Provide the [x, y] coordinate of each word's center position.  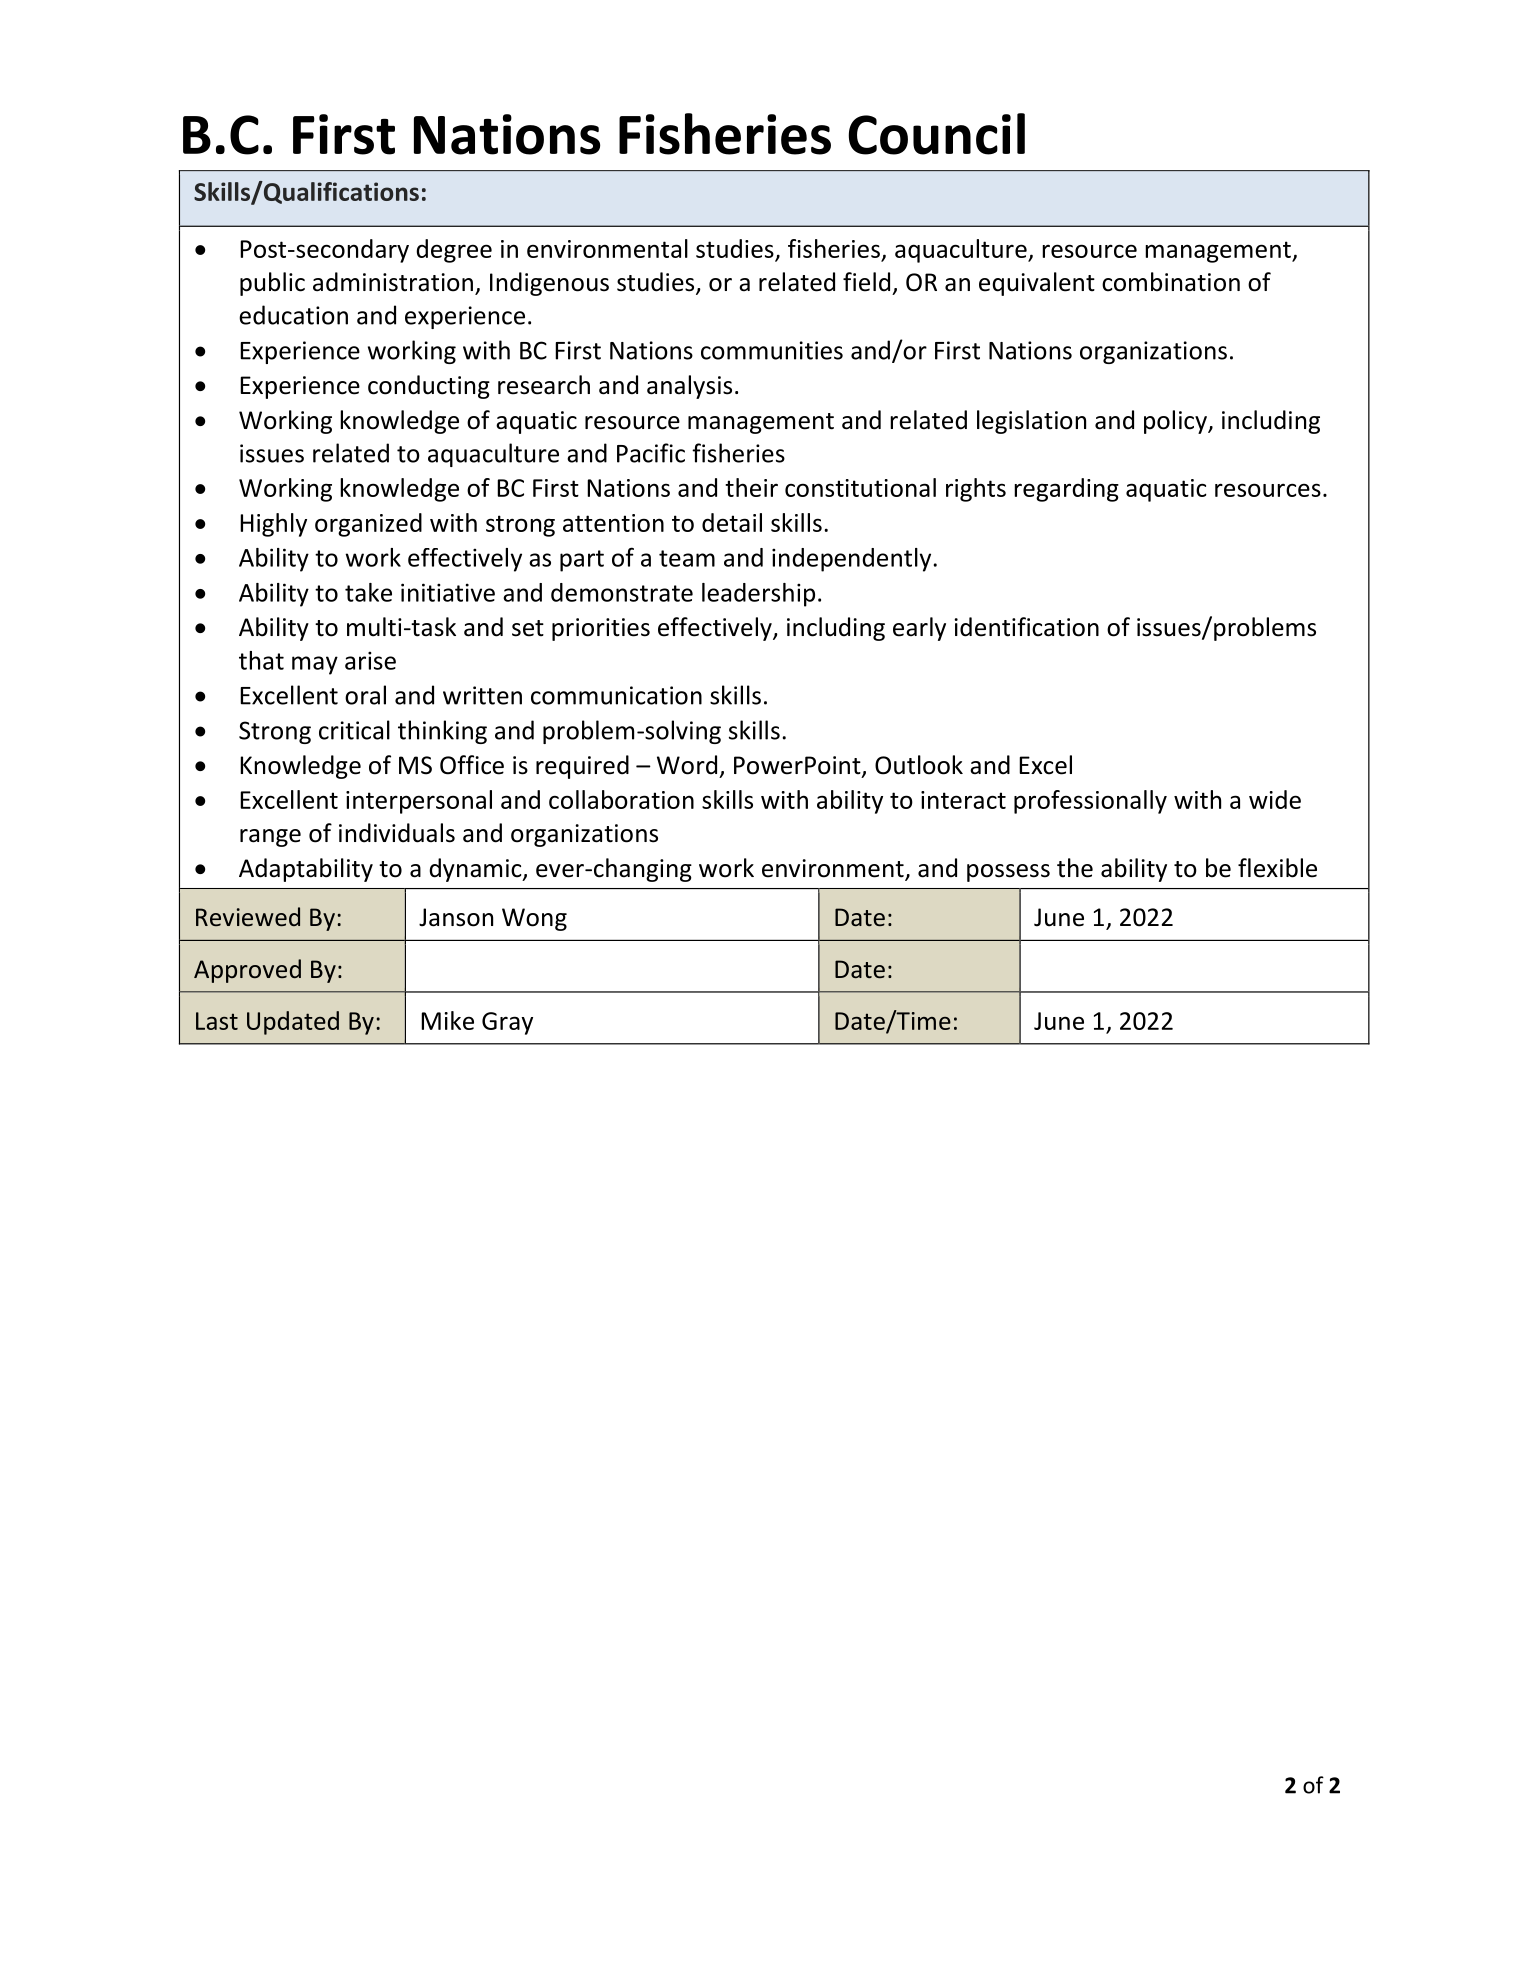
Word [687, 765]
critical [354, 730]
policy [1176, 422]
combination [1171, 282]
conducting [429, 387]
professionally [1090, 802]
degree [454, 251]
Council [936, 134]
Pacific [651, 453]
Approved [247, 971]
